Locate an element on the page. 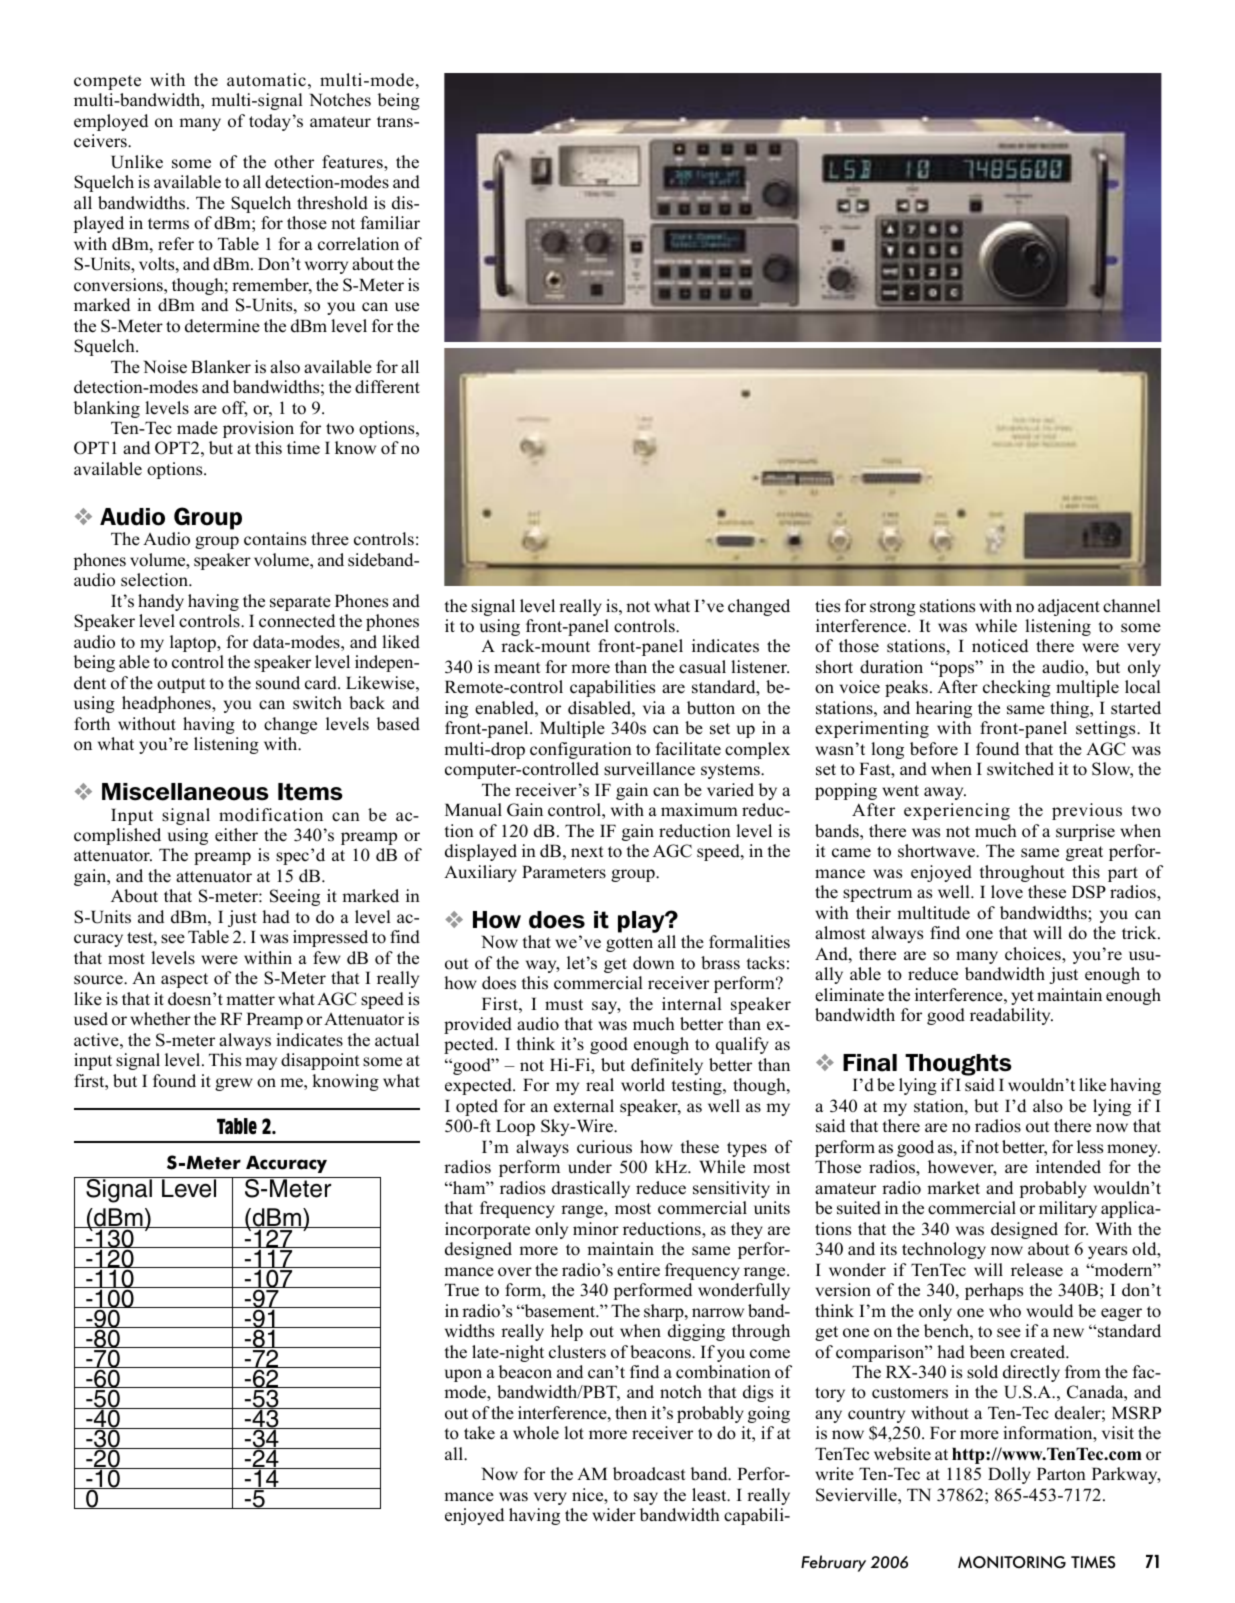 Image resolution: width=1235 pixels, height=1603 pixels. familiar is located at coordinates (390, 222).
